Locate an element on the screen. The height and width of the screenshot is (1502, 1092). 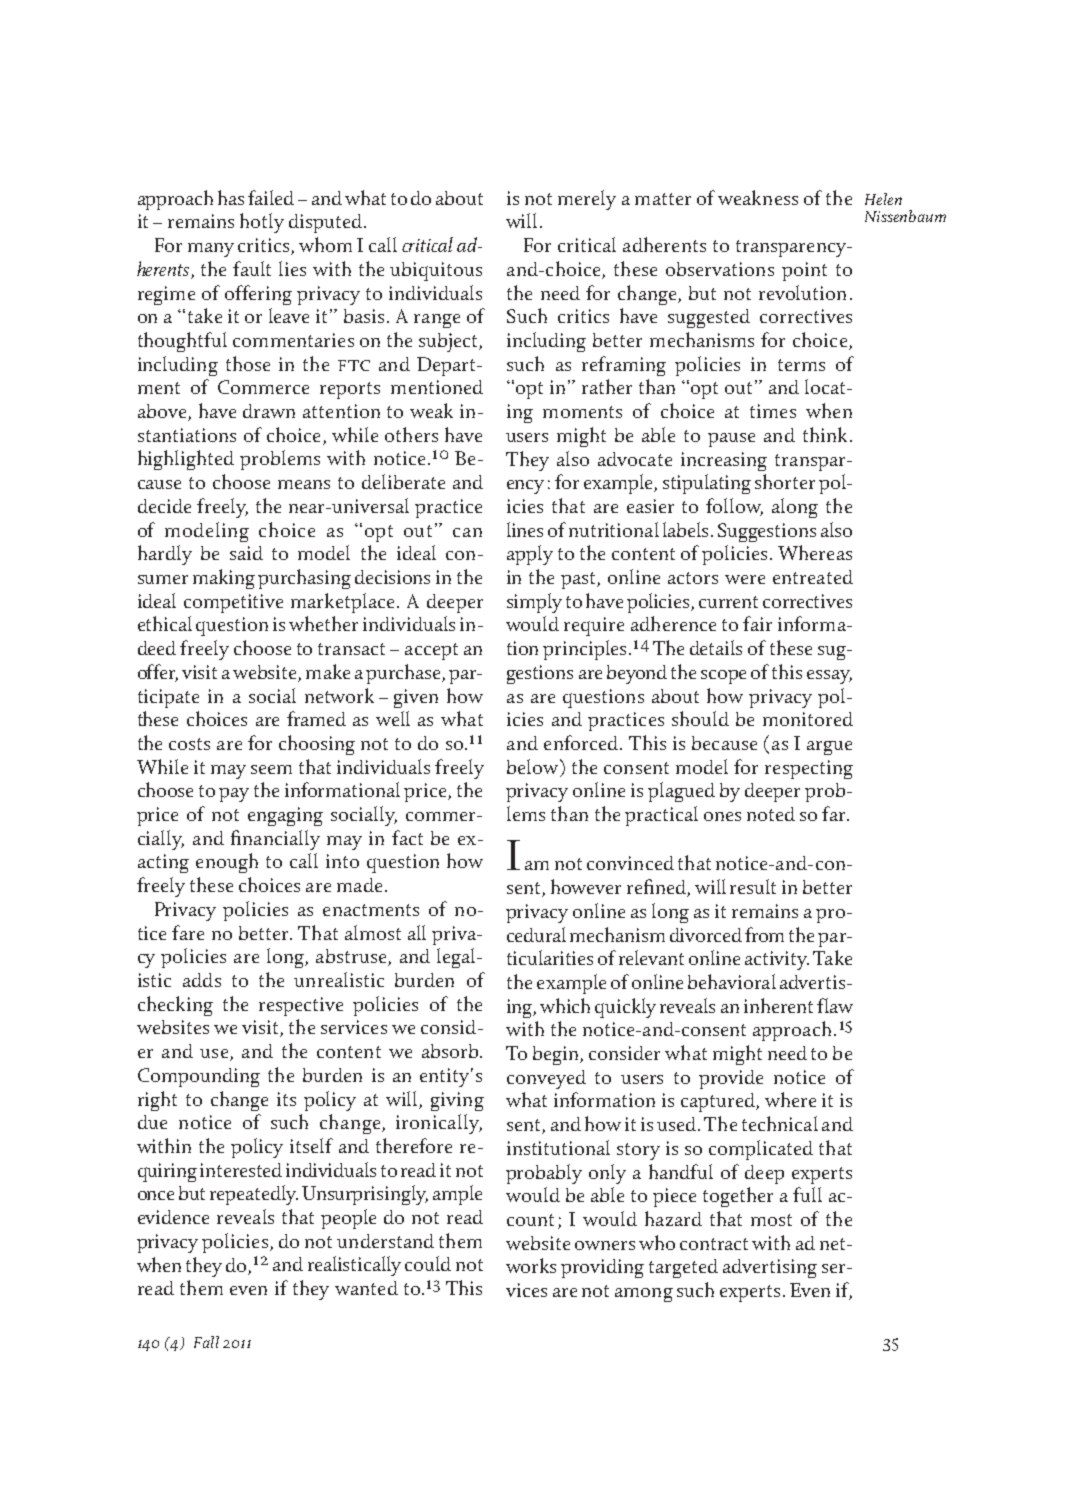
Fall is located at coordinates (206, 1342).
